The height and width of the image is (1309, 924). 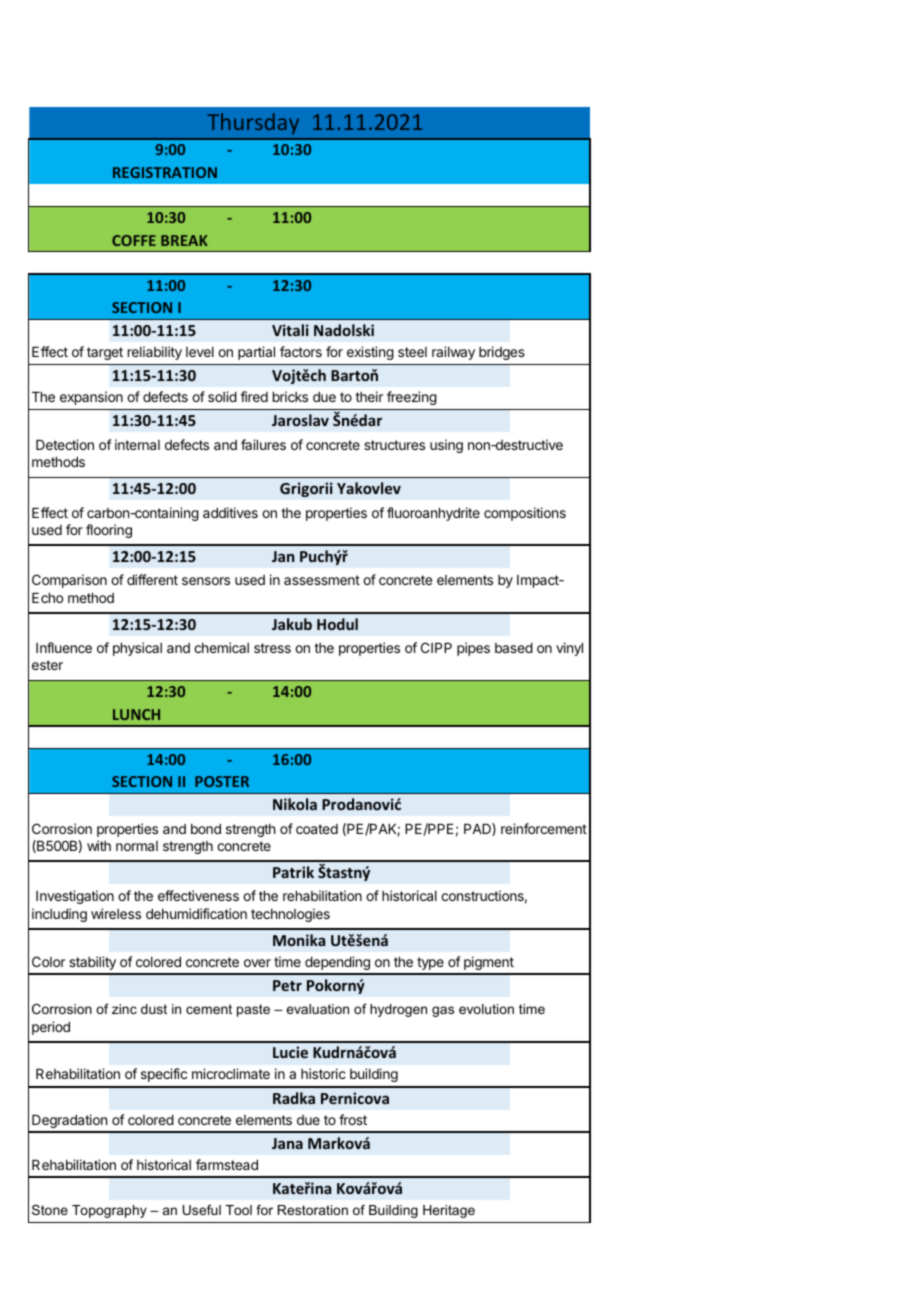 What do you see at coordinates (317, 829) in the image?
I see `coated` at bounding box center [317, 829].
